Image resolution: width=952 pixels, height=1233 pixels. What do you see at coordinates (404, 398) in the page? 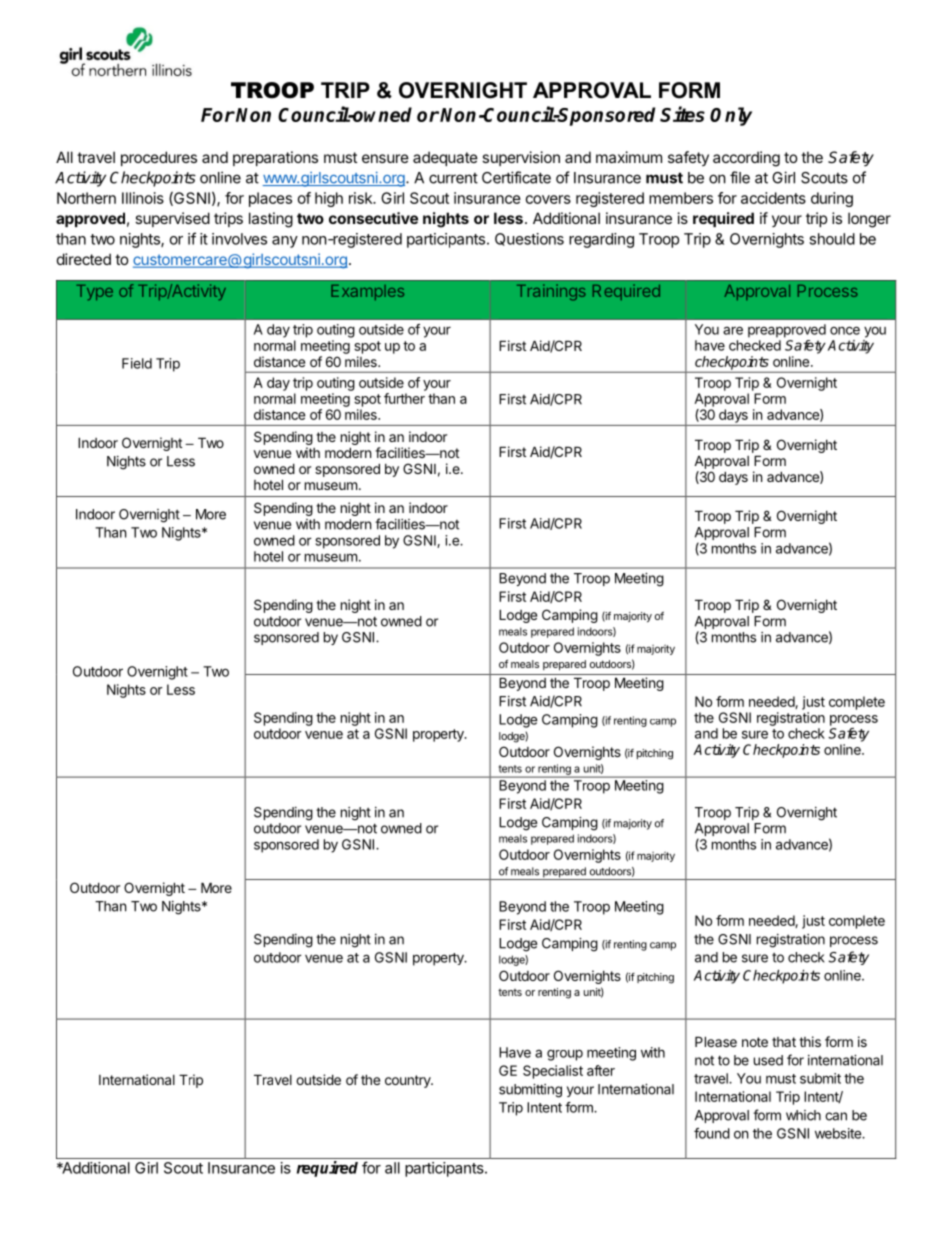
I see `further` at bounding box center [404, 398].
